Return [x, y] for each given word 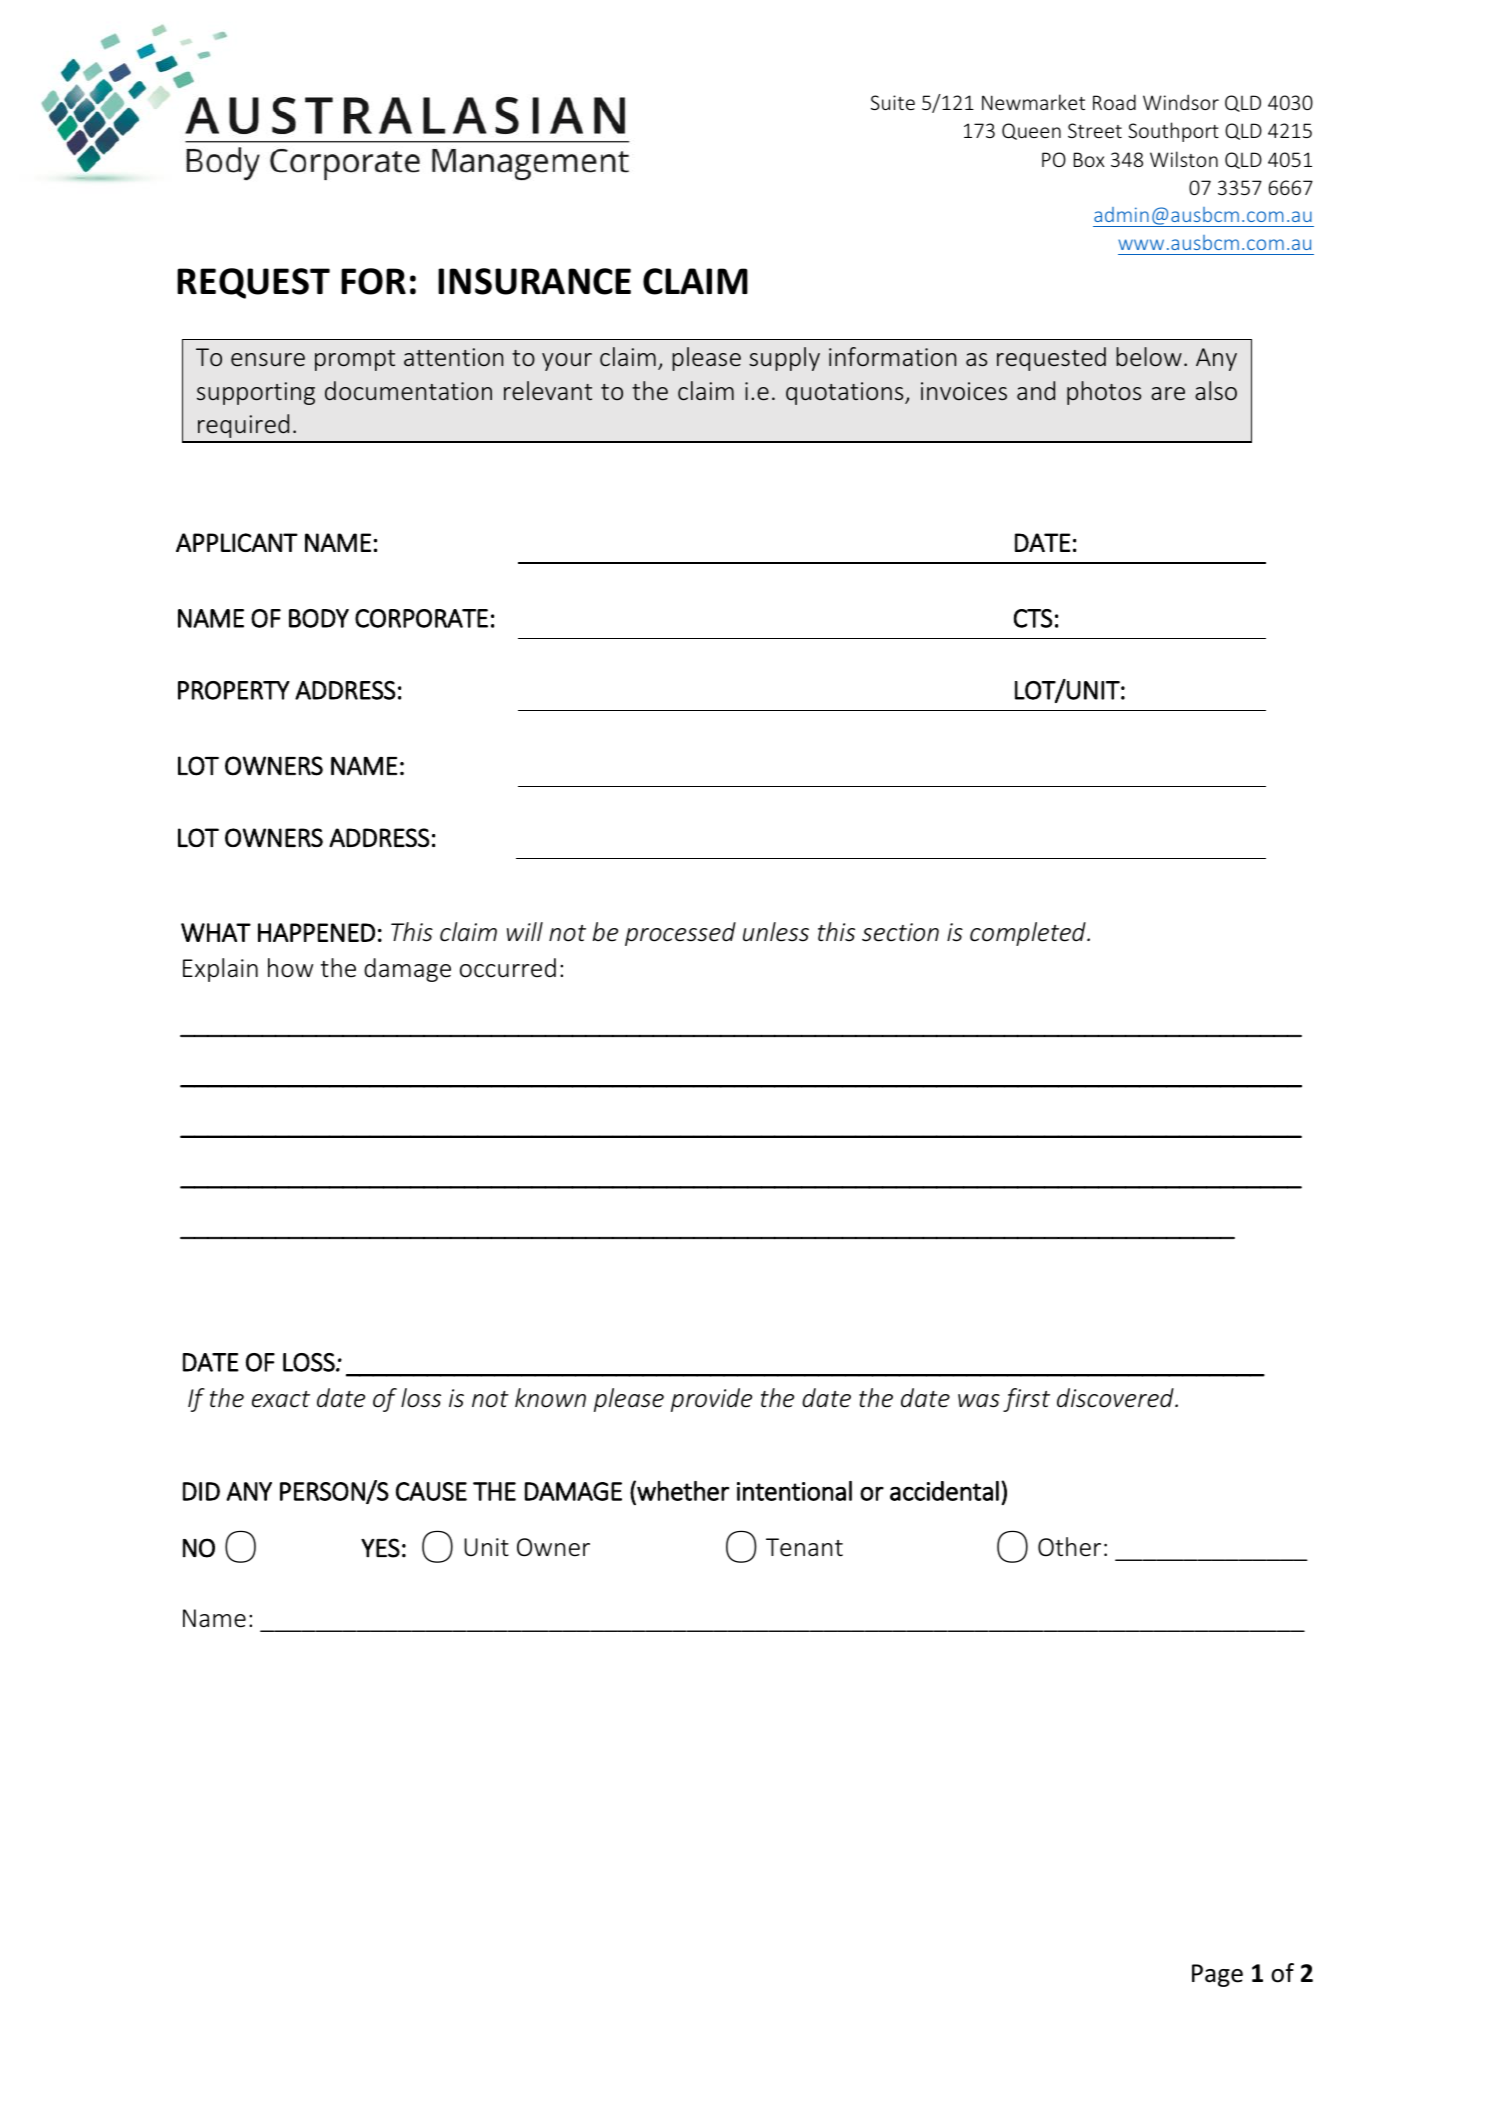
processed [680, 934]
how [290, 968]
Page [1217, 1975]
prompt [355, 360]
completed [1029, 934]
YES [380, 1548]
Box [1089, 159]
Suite [893, 102]
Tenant [804, 1547]
